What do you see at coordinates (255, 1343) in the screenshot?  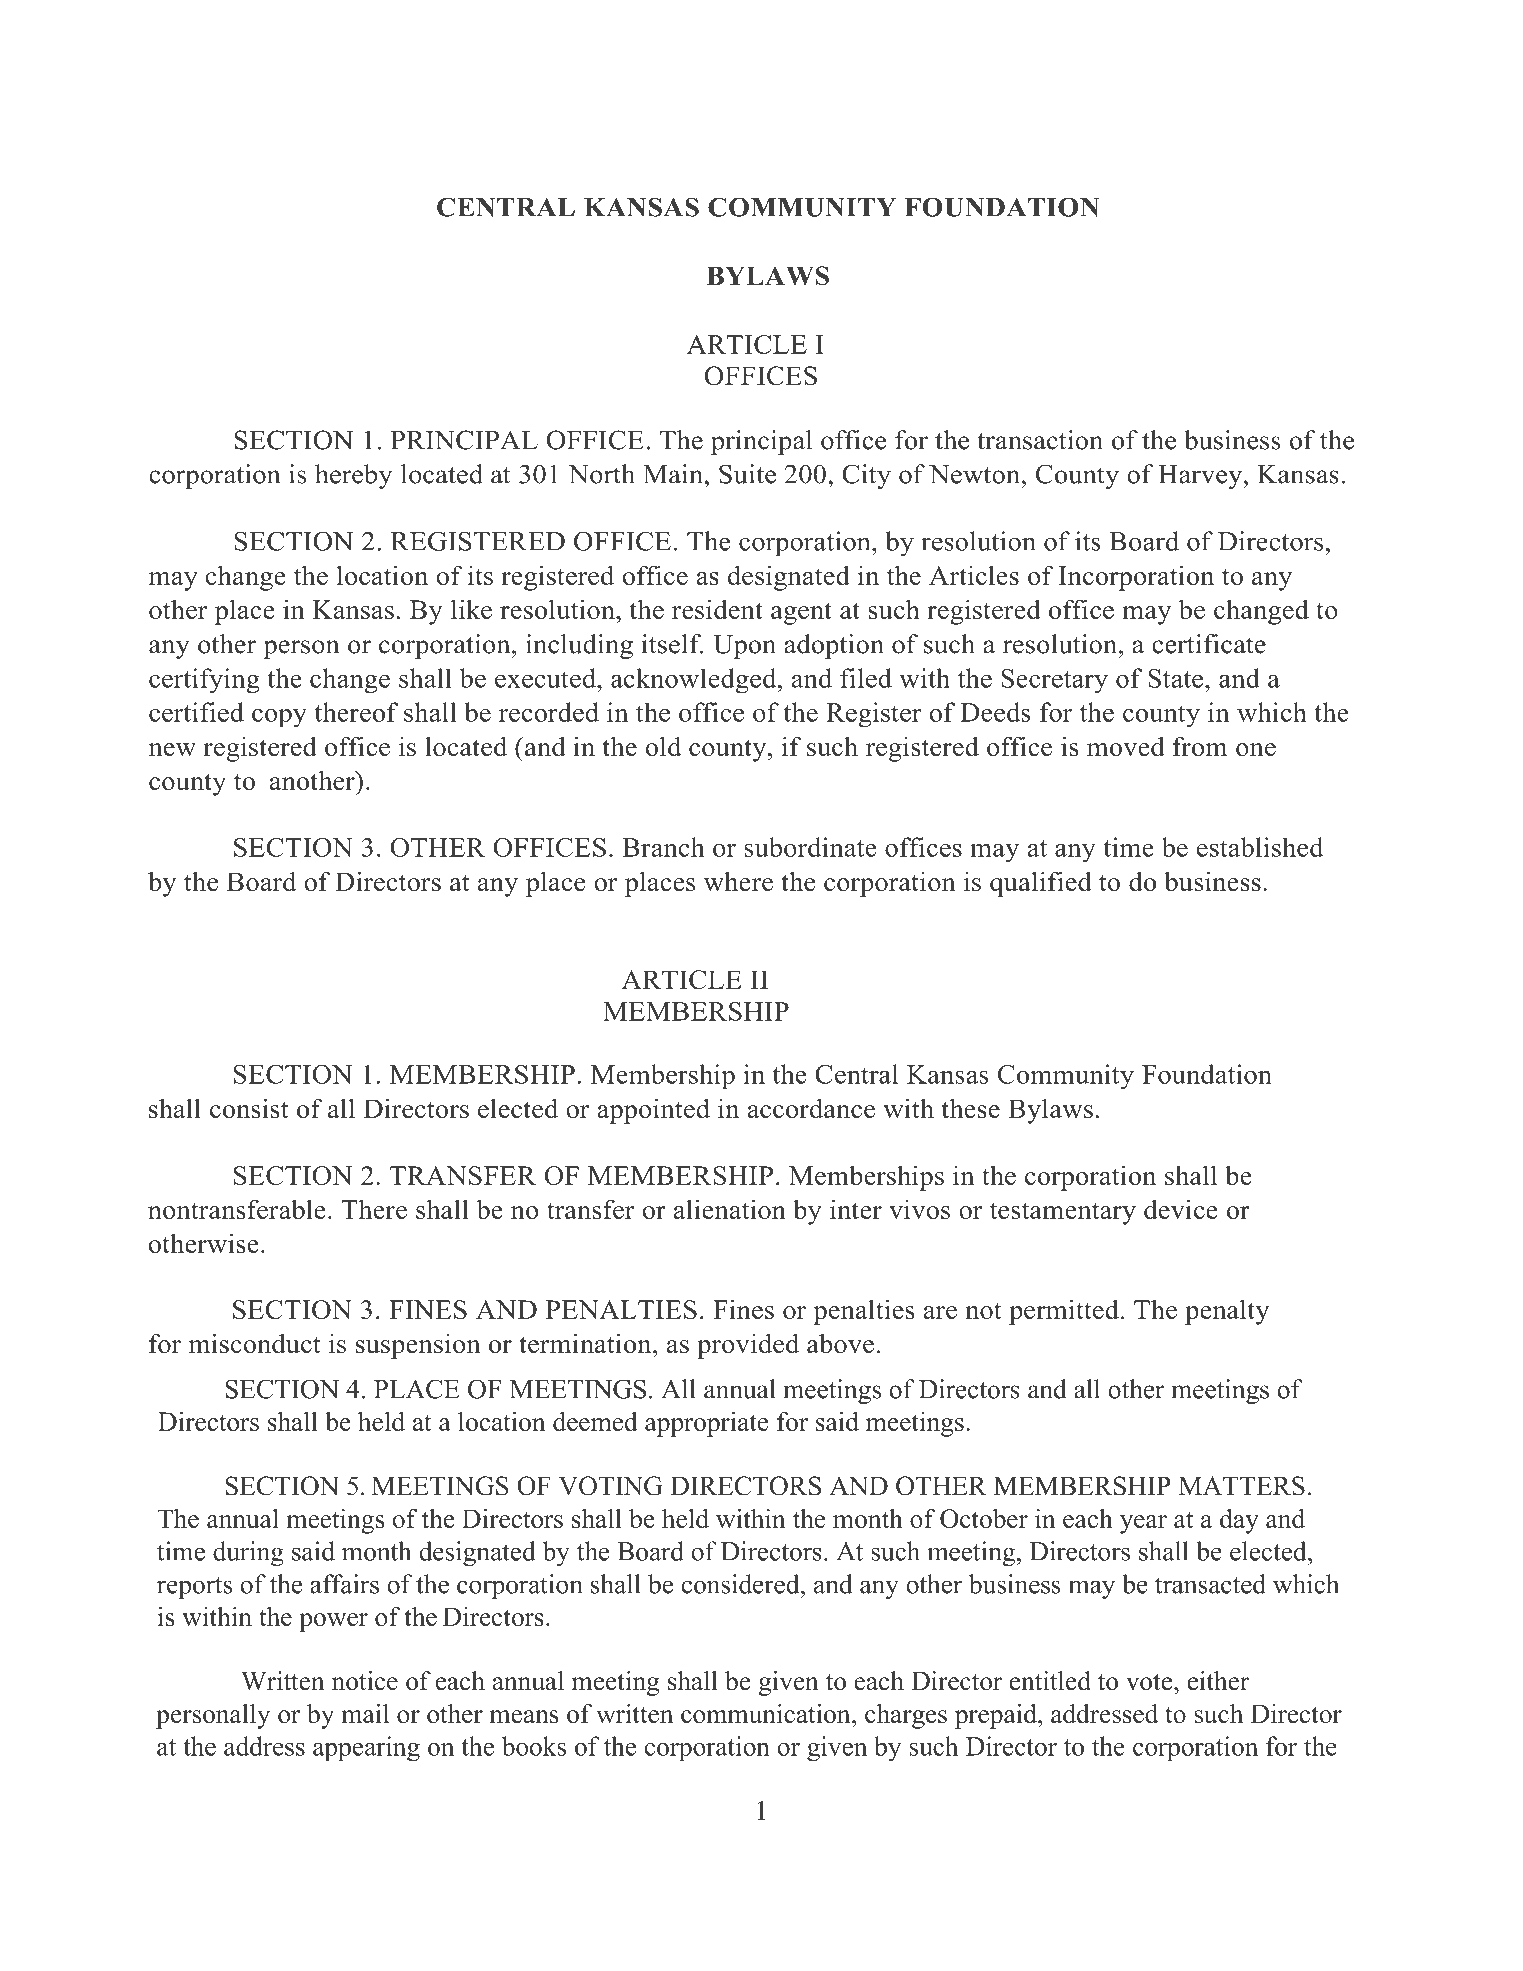 I see `misconduct` at bounding box center [255, 1343].
